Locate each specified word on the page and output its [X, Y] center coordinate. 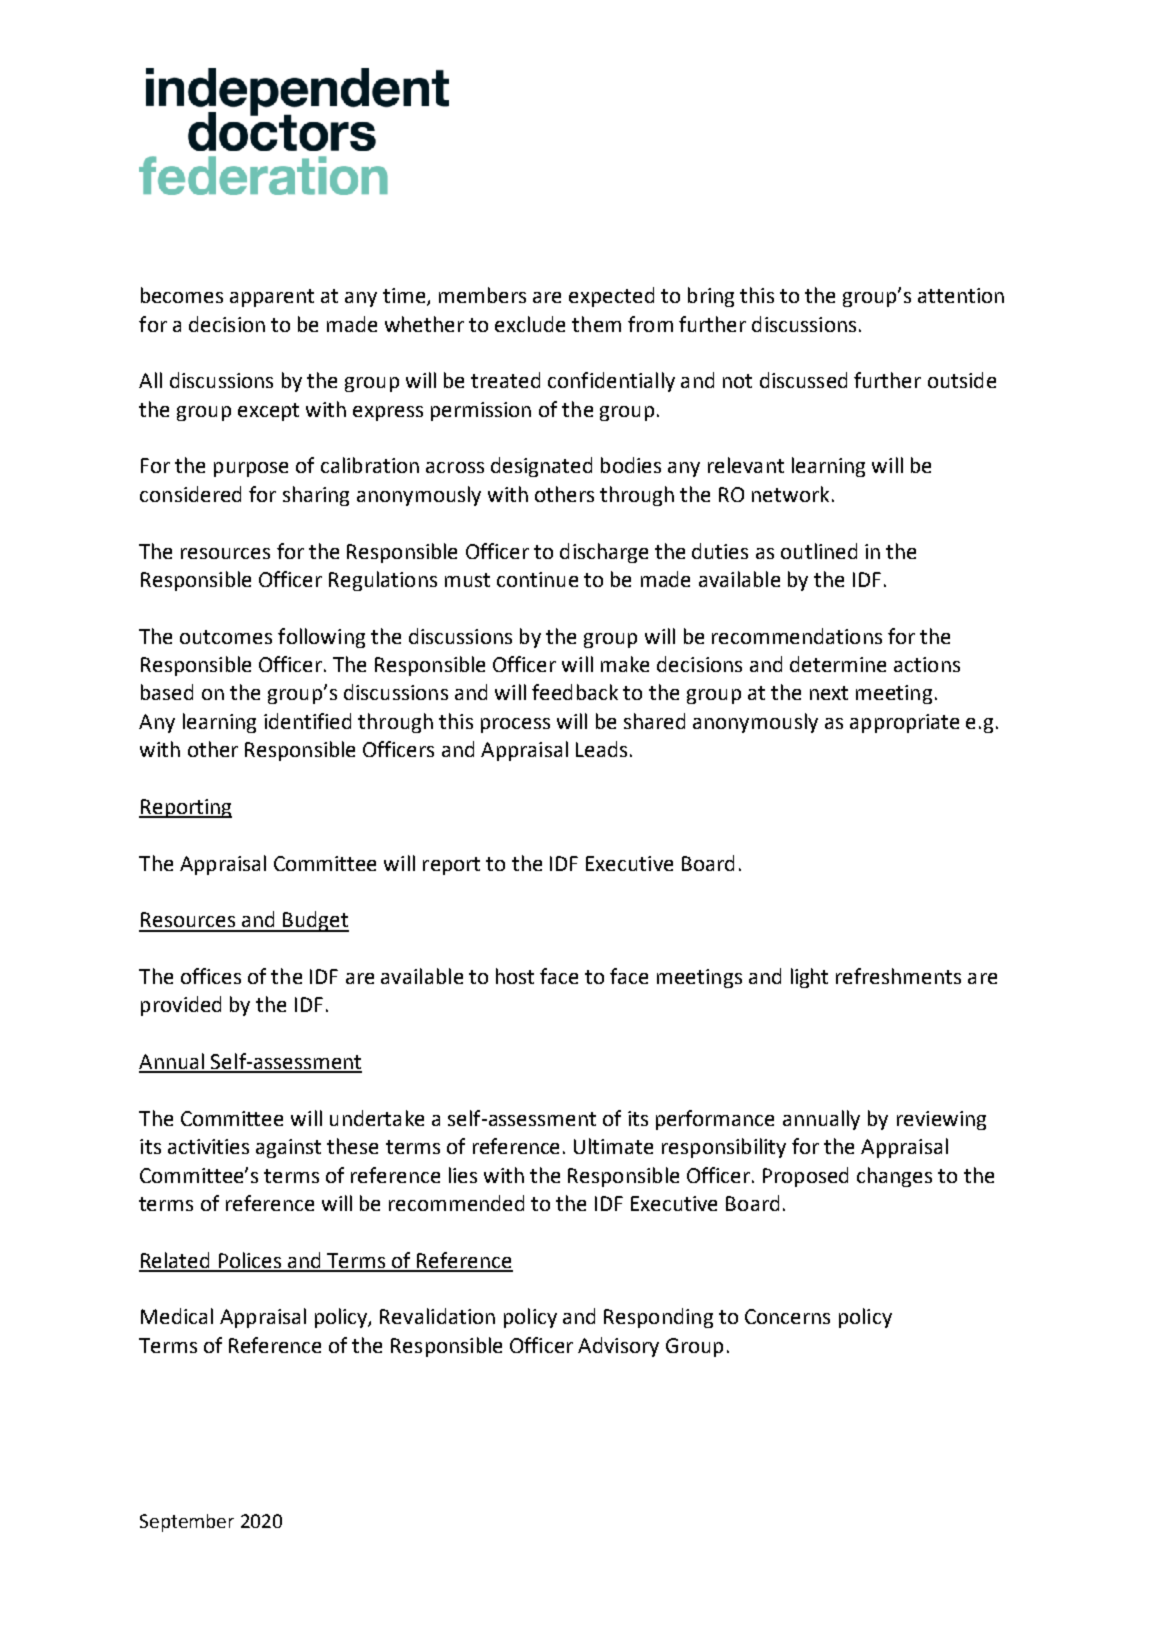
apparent [272, 298]
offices [211, 976]
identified [307, 721]
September [187, 1523]
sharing [316, 496]
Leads [601, 749]
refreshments [898, 976]
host [515, 976]
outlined [819, 551]
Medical [177, 1316]
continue [537, 579]
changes [894, 1177]
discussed [803, 380]
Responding [658, 1318]
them [596, 324]
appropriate [904, 723]
